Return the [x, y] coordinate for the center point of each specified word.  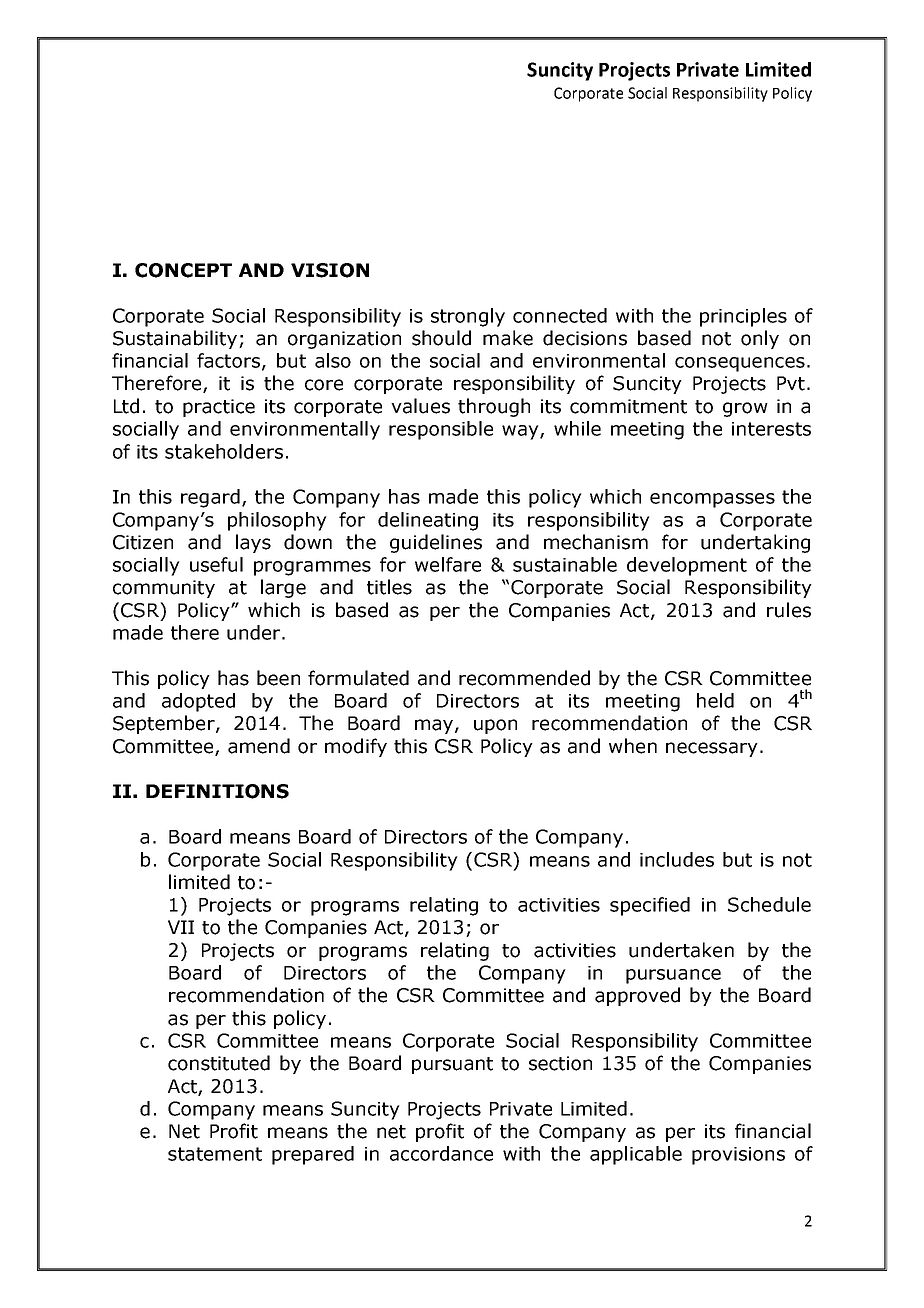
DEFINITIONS [217, 791]
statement [215, 1154]
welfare [448, 564]
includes [677, 859]
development [687, 566]
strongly [468, 317]
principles [743, 317]
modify [356, 747]
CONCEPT [183, 270]
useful [216, 564]
